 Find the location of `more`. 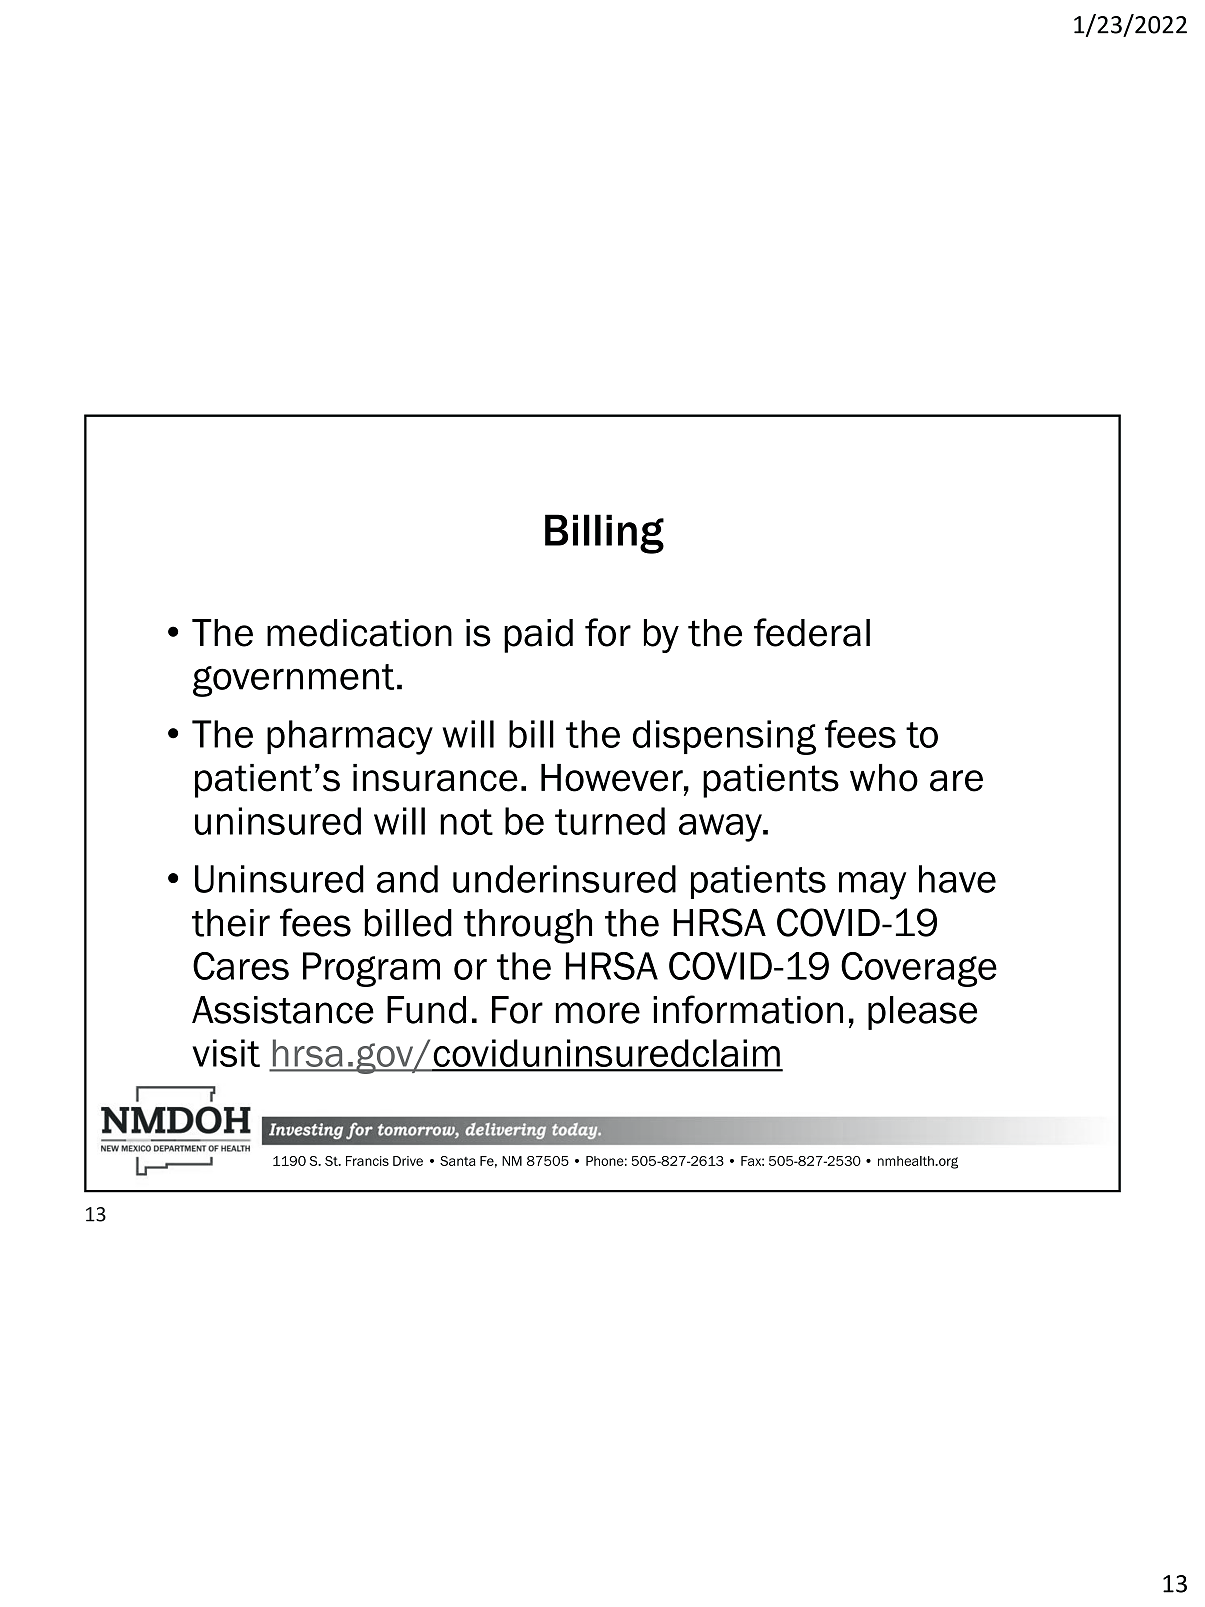

more is located at coordinates (597, 1013).
